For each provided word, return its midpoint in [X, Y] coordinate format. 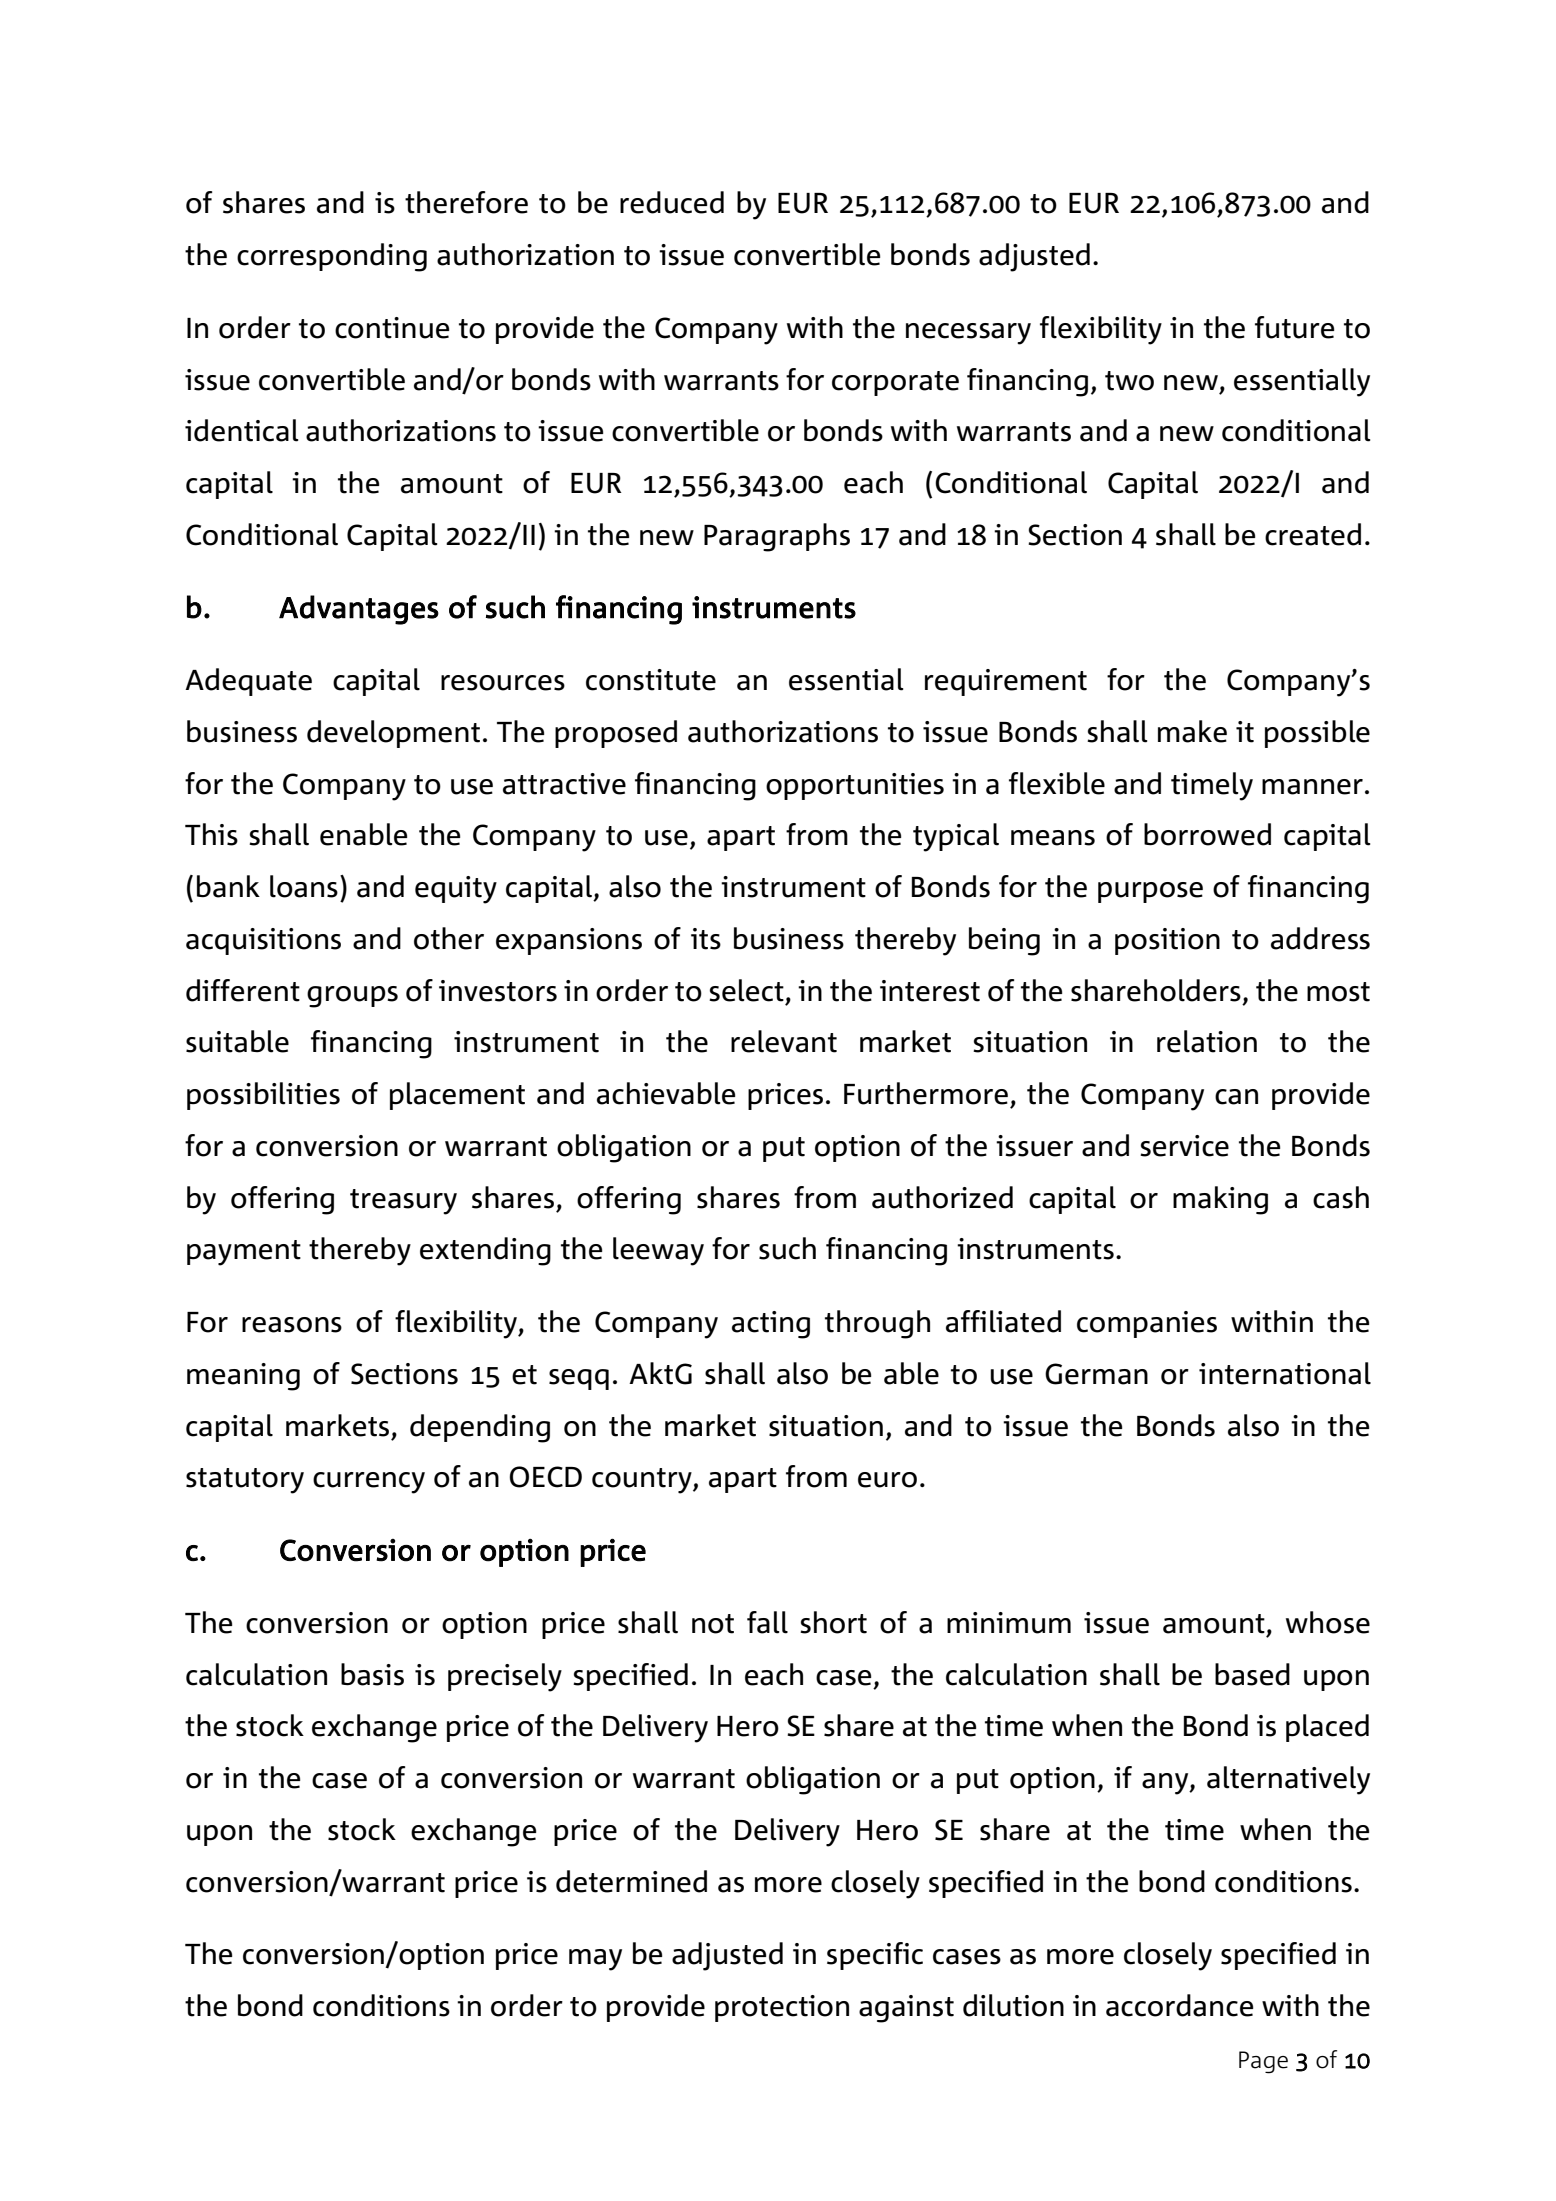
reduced [672, 202]
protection [782, 2008]
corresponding [332, 257]
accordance [1179, 2005]
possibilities [263, 1096]
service [1184, 1146]
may [595, 1960]
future [1294, 327]
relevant [784, 1041]
